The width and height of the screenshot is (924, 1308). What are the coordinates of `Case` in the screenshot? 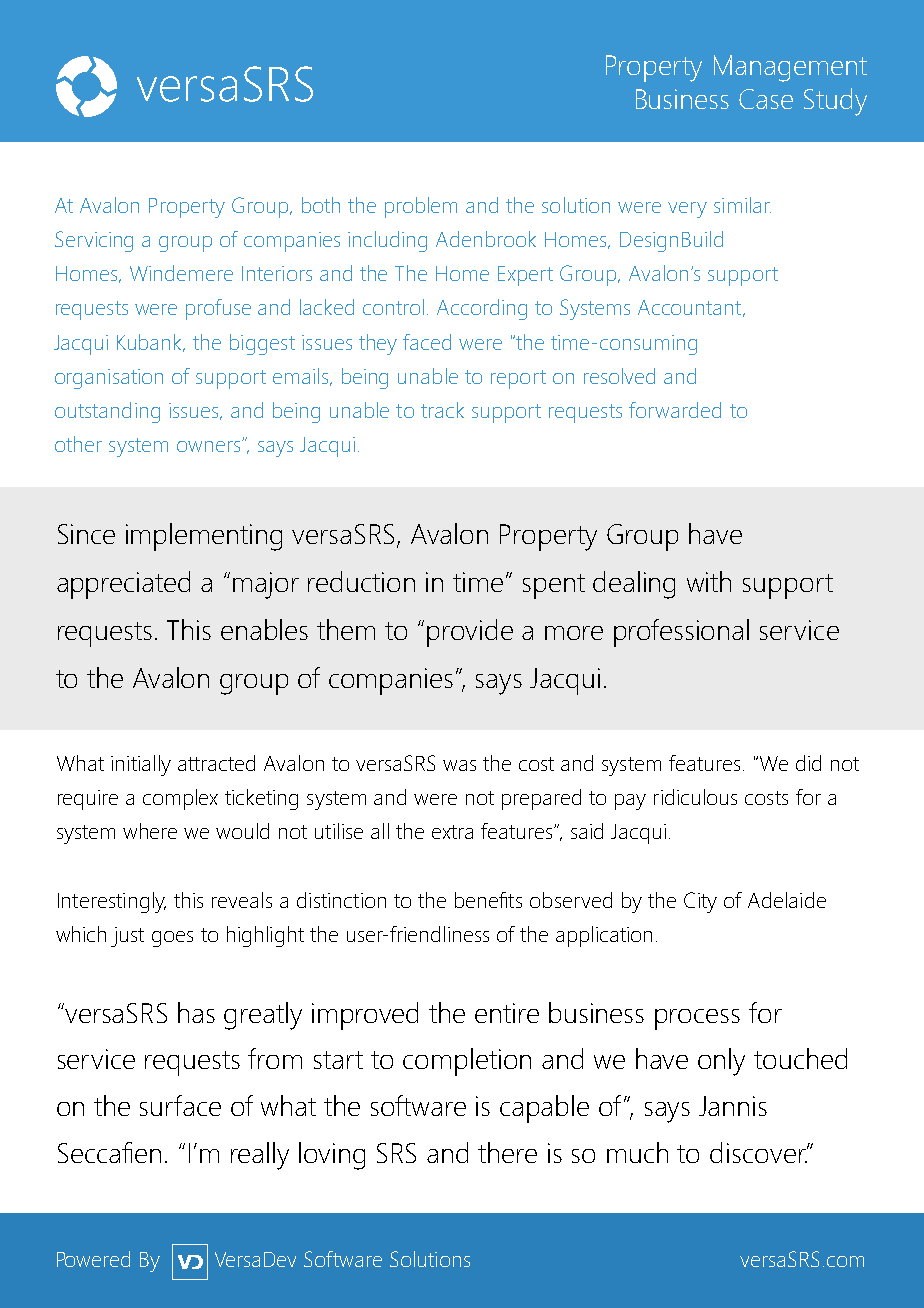 It's located at (766, 99).
